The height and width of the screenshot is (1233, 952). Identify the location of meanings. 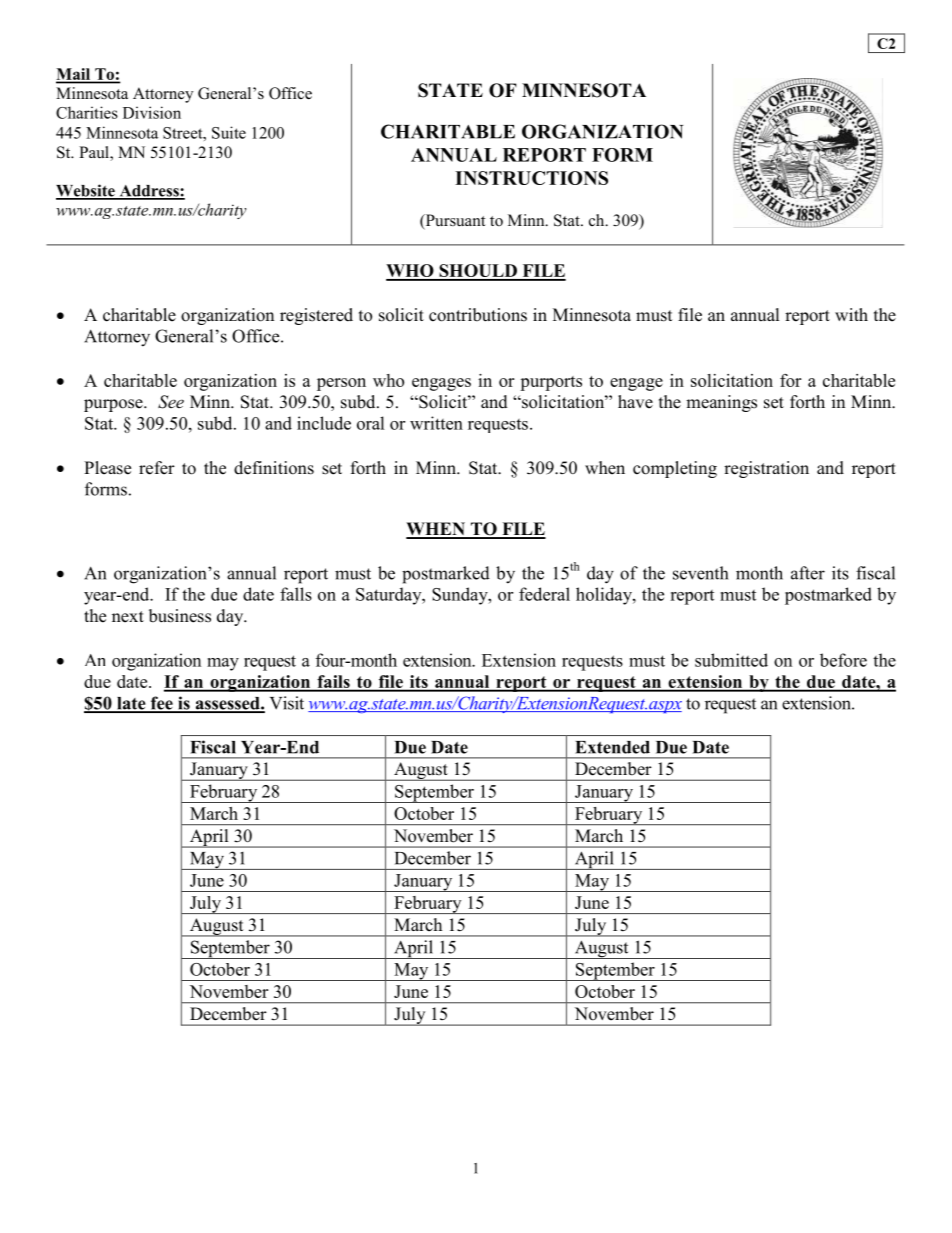
(721, 403).
